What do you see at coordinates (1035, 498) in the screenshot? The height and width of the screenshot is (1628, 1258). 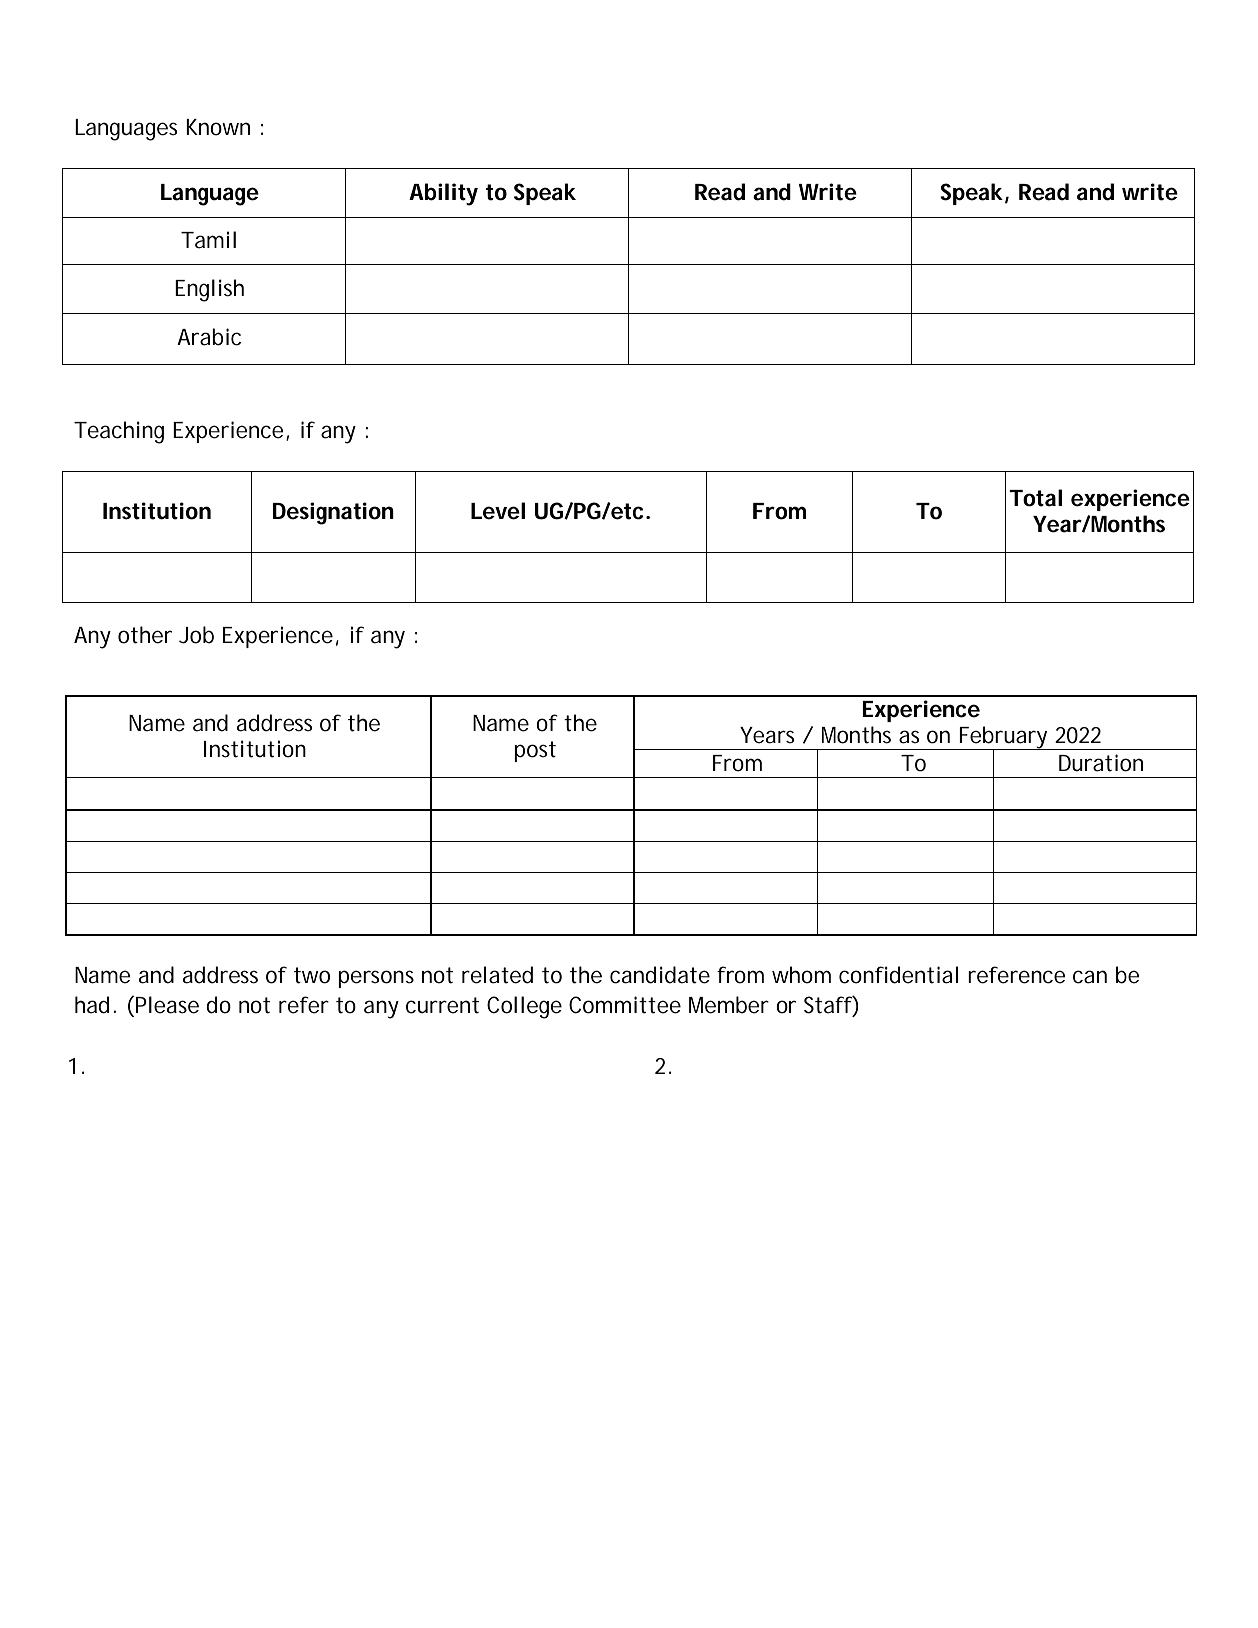 I see `Total` at bounding box center [1035, 498].
